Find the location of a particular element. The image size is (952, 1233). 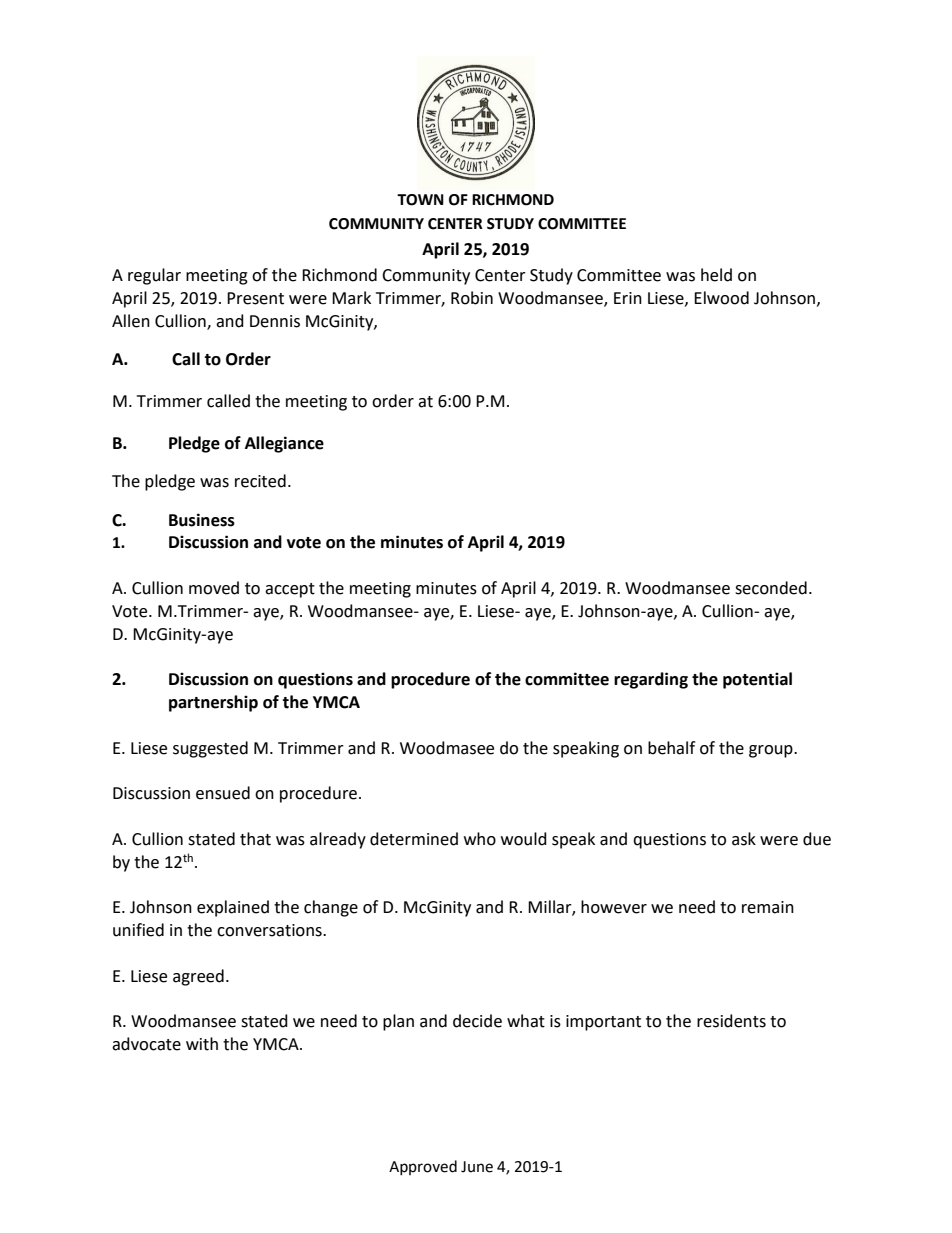

TOWN is located at coordinates (420, 200).
